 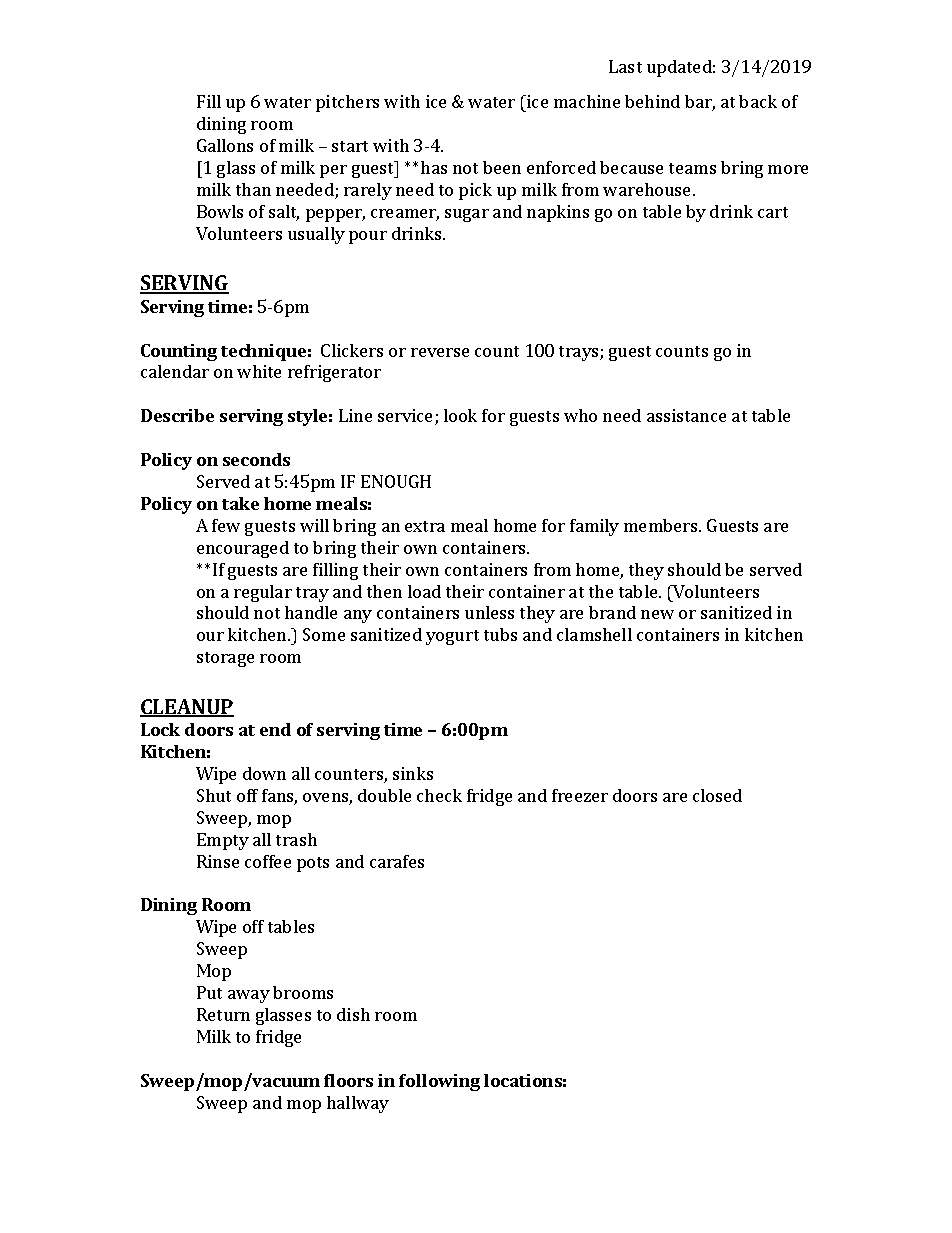 I want to click on Return, so click(x=223, y=1014).
